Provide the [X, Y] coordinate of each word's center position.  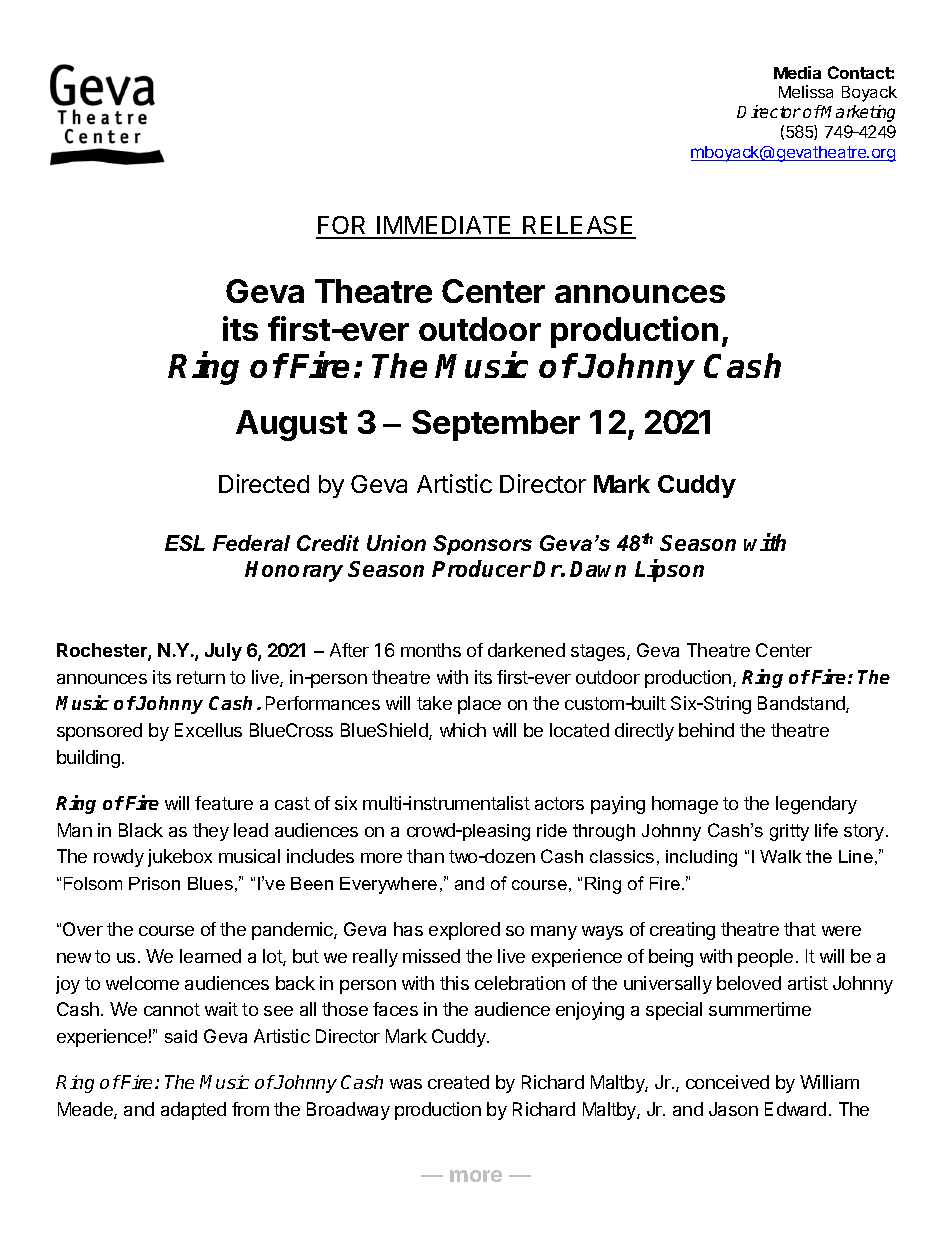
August [291, 425]
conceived [727, 1082]
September [496, 425]
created [458, 1082]
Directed [264, 483]
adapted [193, 1111]
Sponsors [482, 545]
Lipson [669, 570]
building [88, 759]
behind [706, 730]
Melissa [806, 91]
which [463, 730]
